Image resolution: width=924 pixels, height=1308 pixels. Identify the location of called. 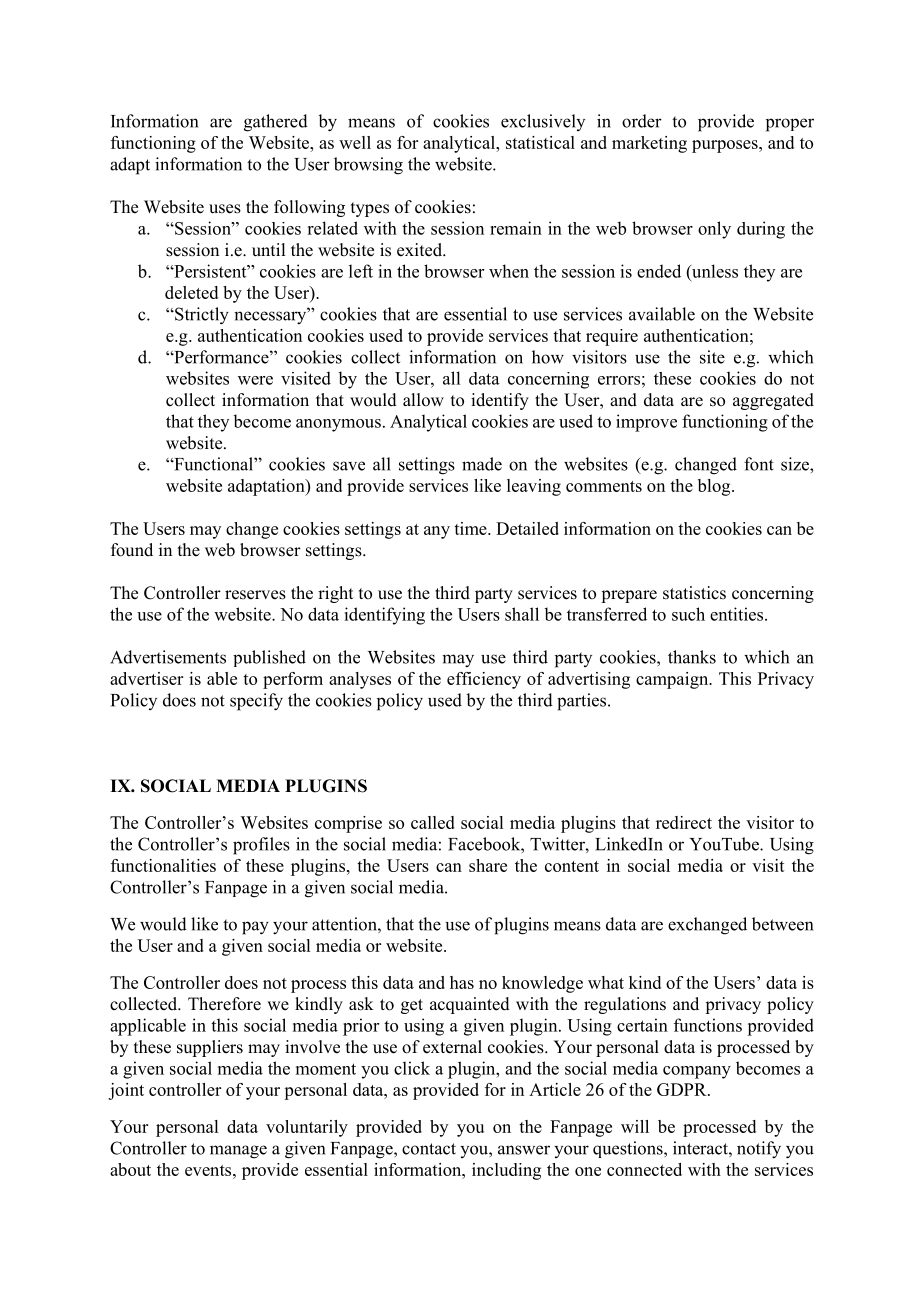
(433, 822).
